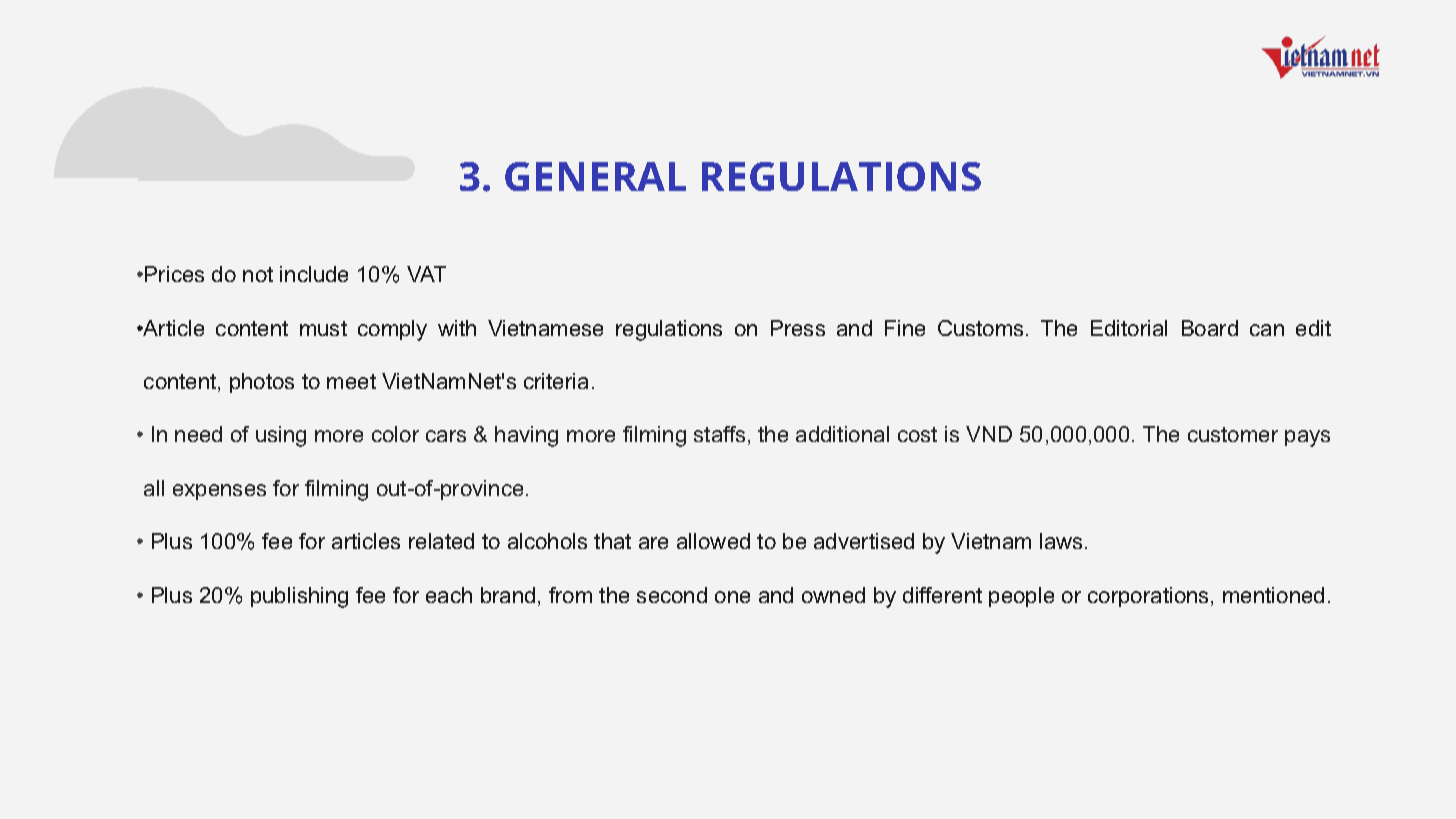  I want to click on VAT, so click(426, 274).
